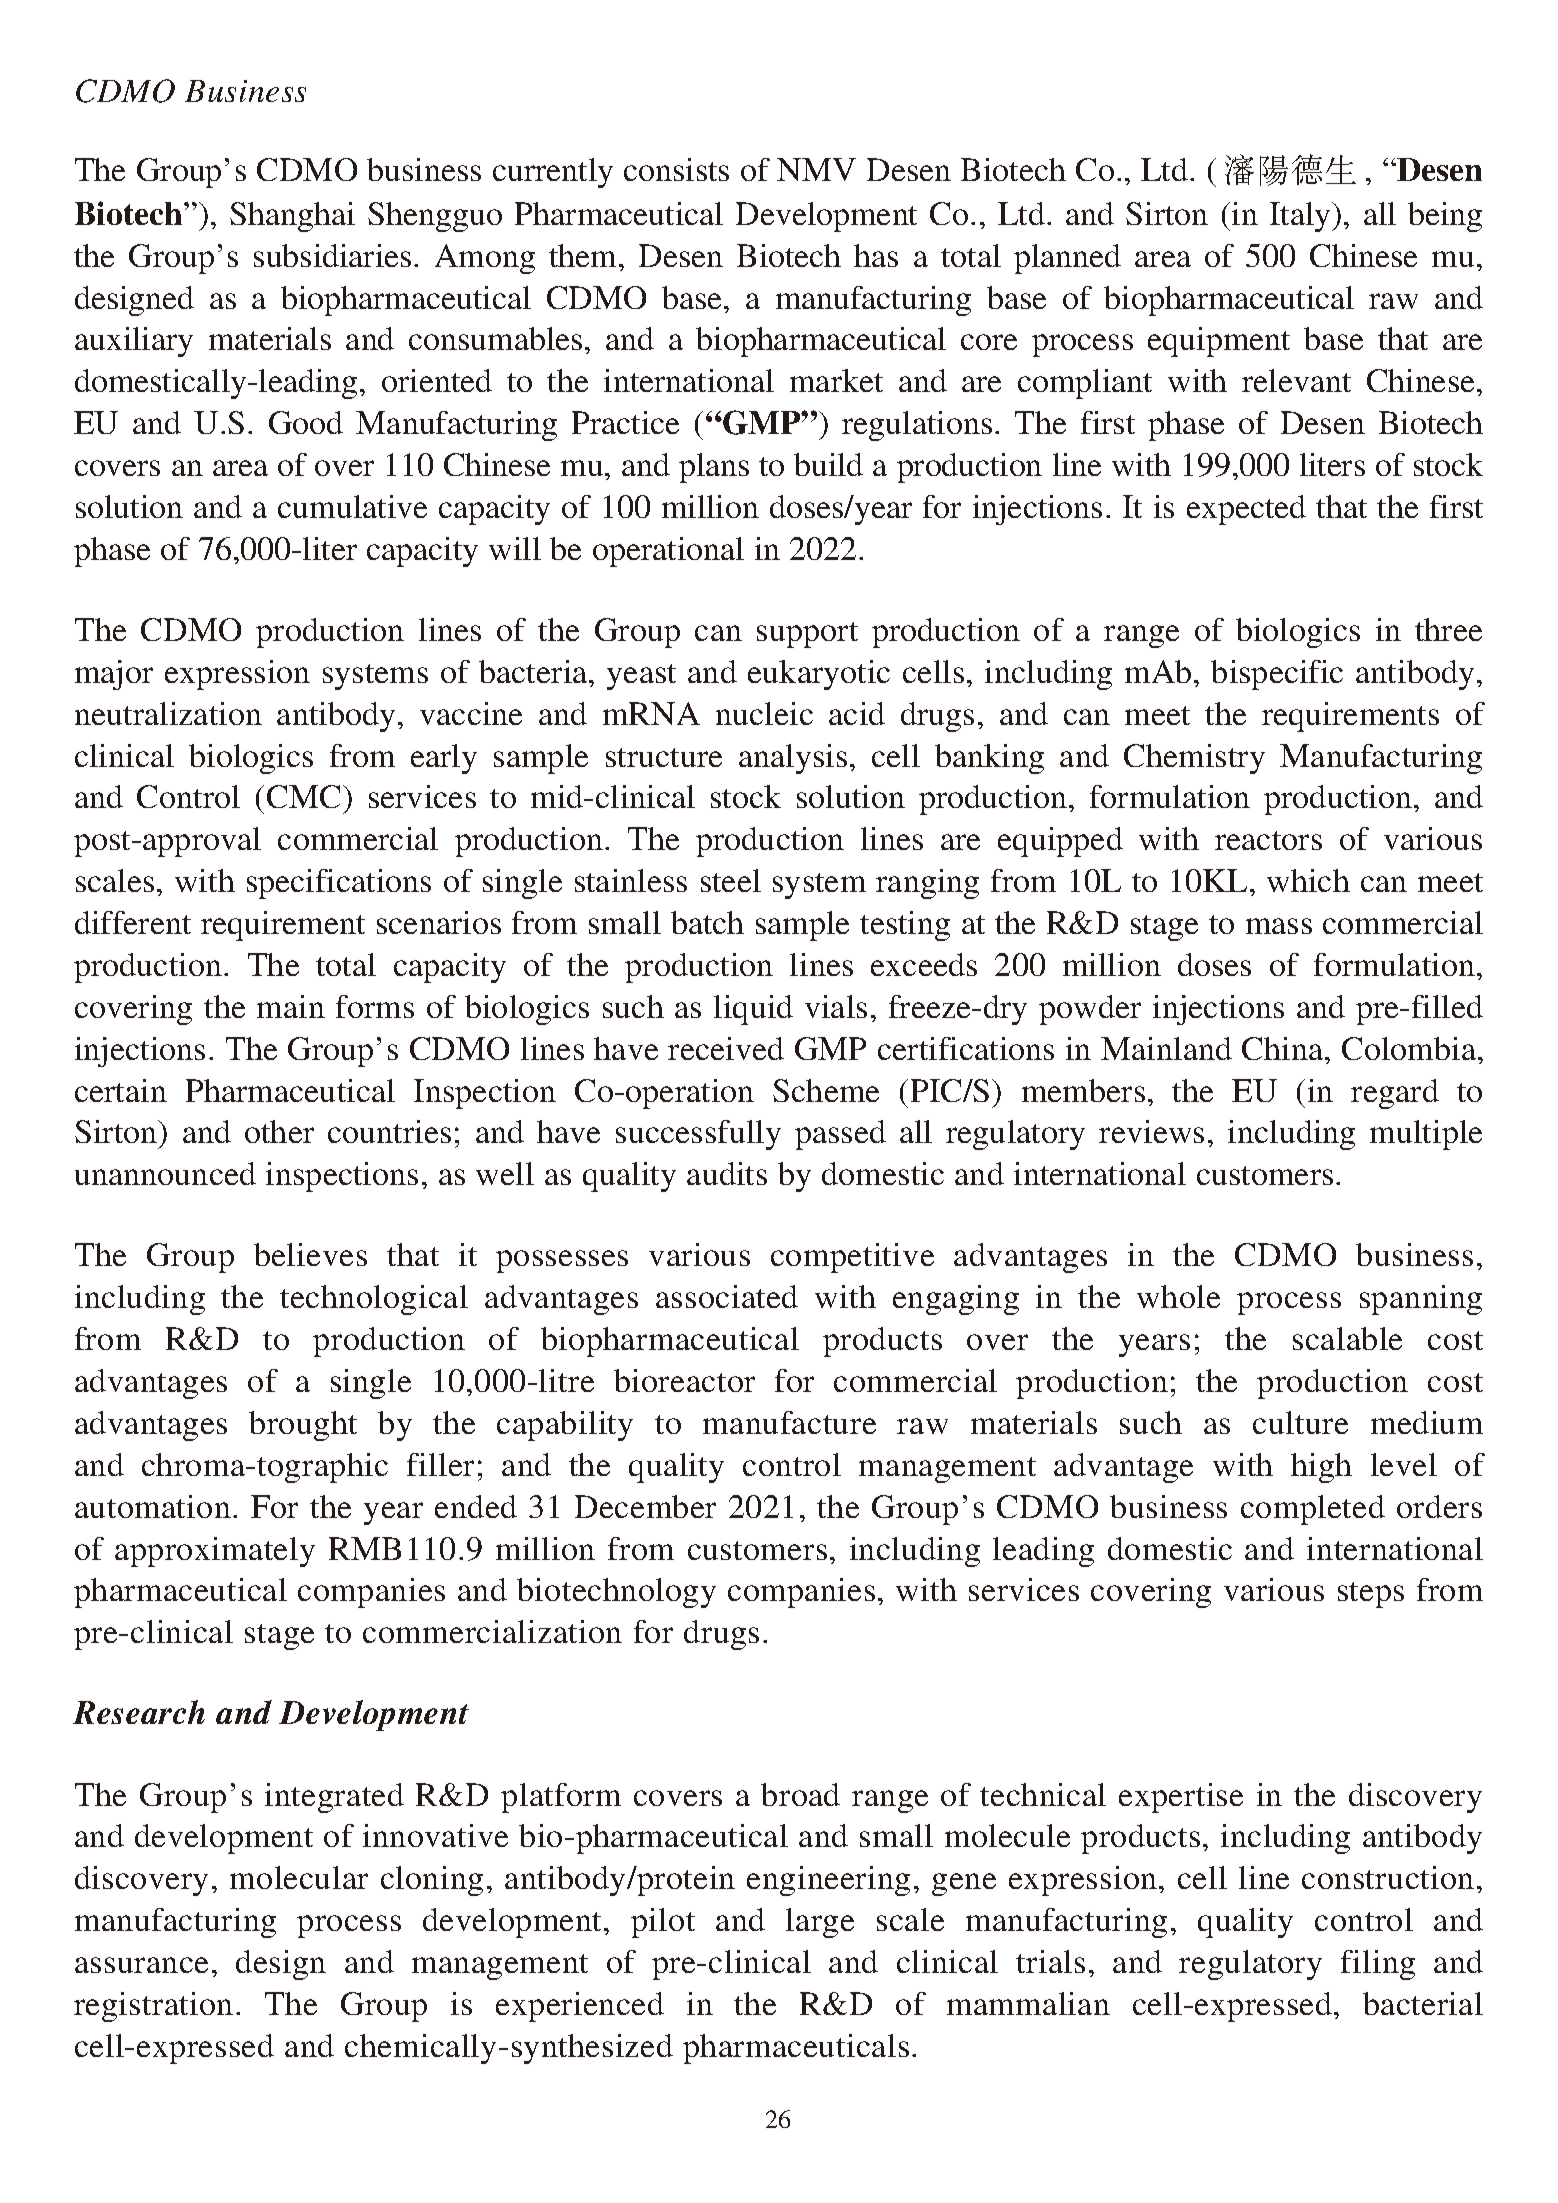 The height and width of the screenshot is (2203, 1558). I want to click on Scheme, so click(826, 1090).
